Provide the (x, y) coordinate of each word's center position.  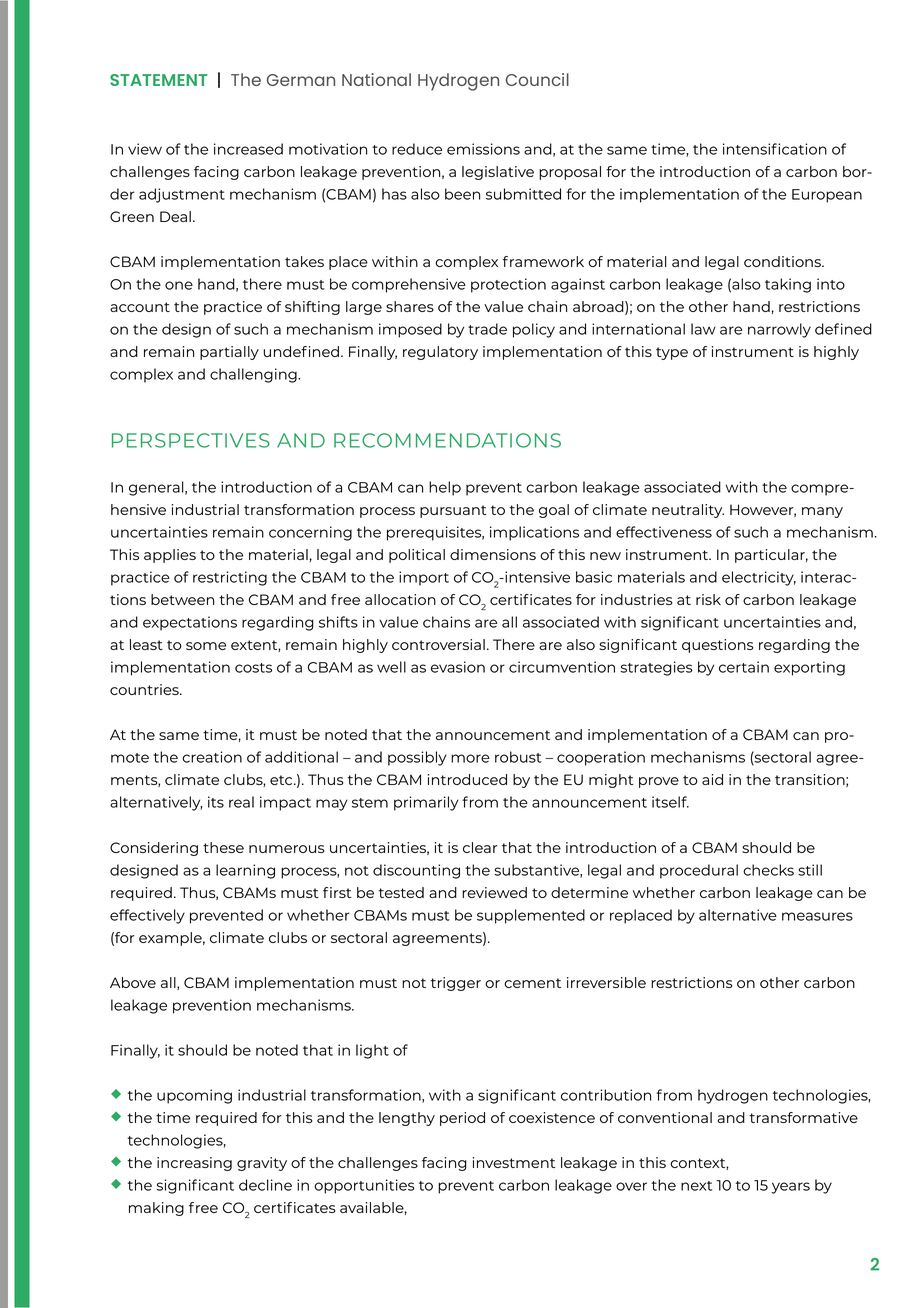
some (206, 646)
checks (768, 870)
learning (245, 871)
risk (708, 599)
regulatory (440, 353)
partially (229, 353)
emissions (483, 149)
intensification (775, 149)
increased (248, 149)
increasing (194, 1164)
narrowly (779, 330)
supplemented (531, 916)
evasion (458, 667)
